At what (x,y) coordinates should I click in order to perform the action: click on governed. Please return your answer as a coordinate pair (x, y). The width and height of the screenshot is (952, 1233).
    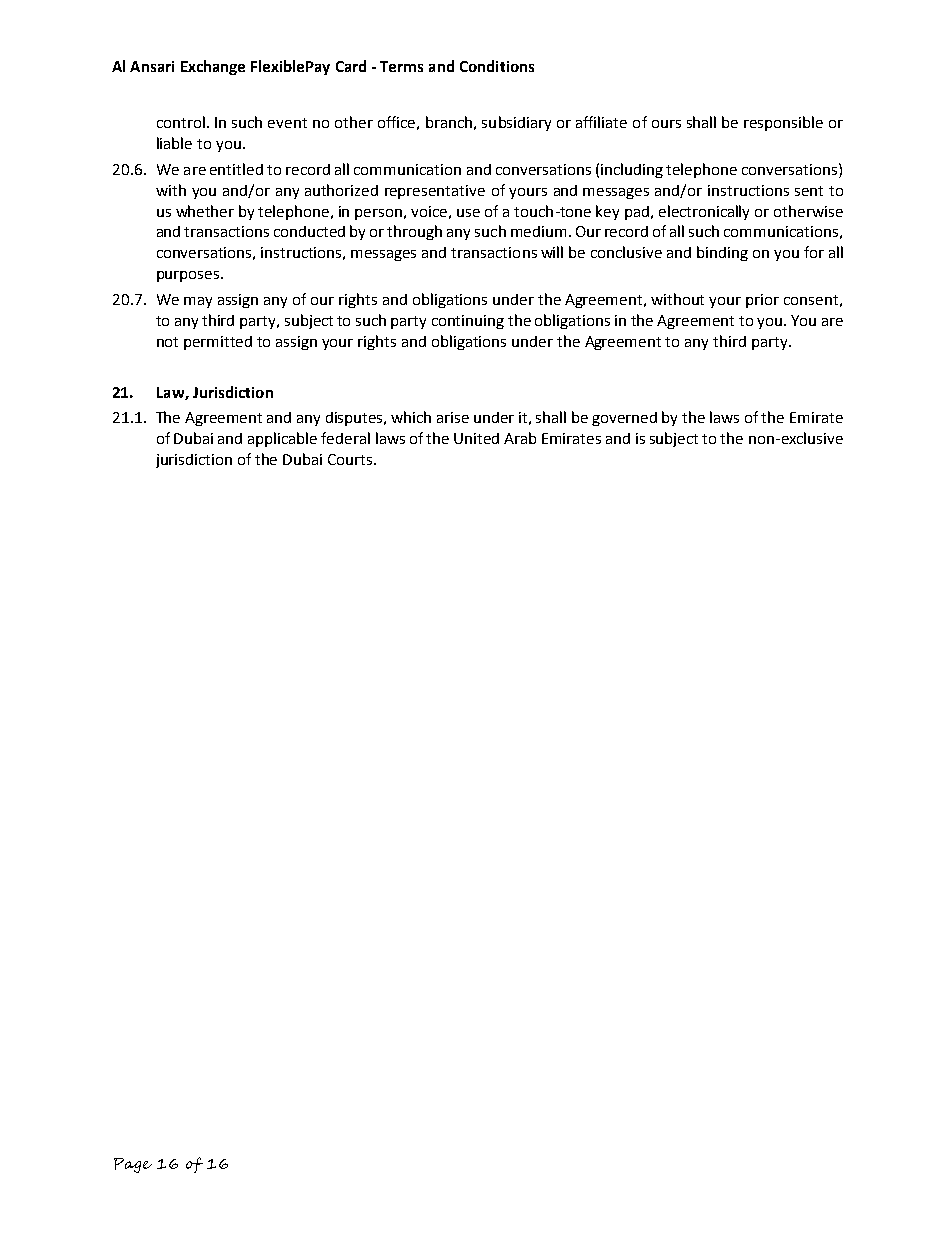
    Looking at the image, I should click on (624, 419).
